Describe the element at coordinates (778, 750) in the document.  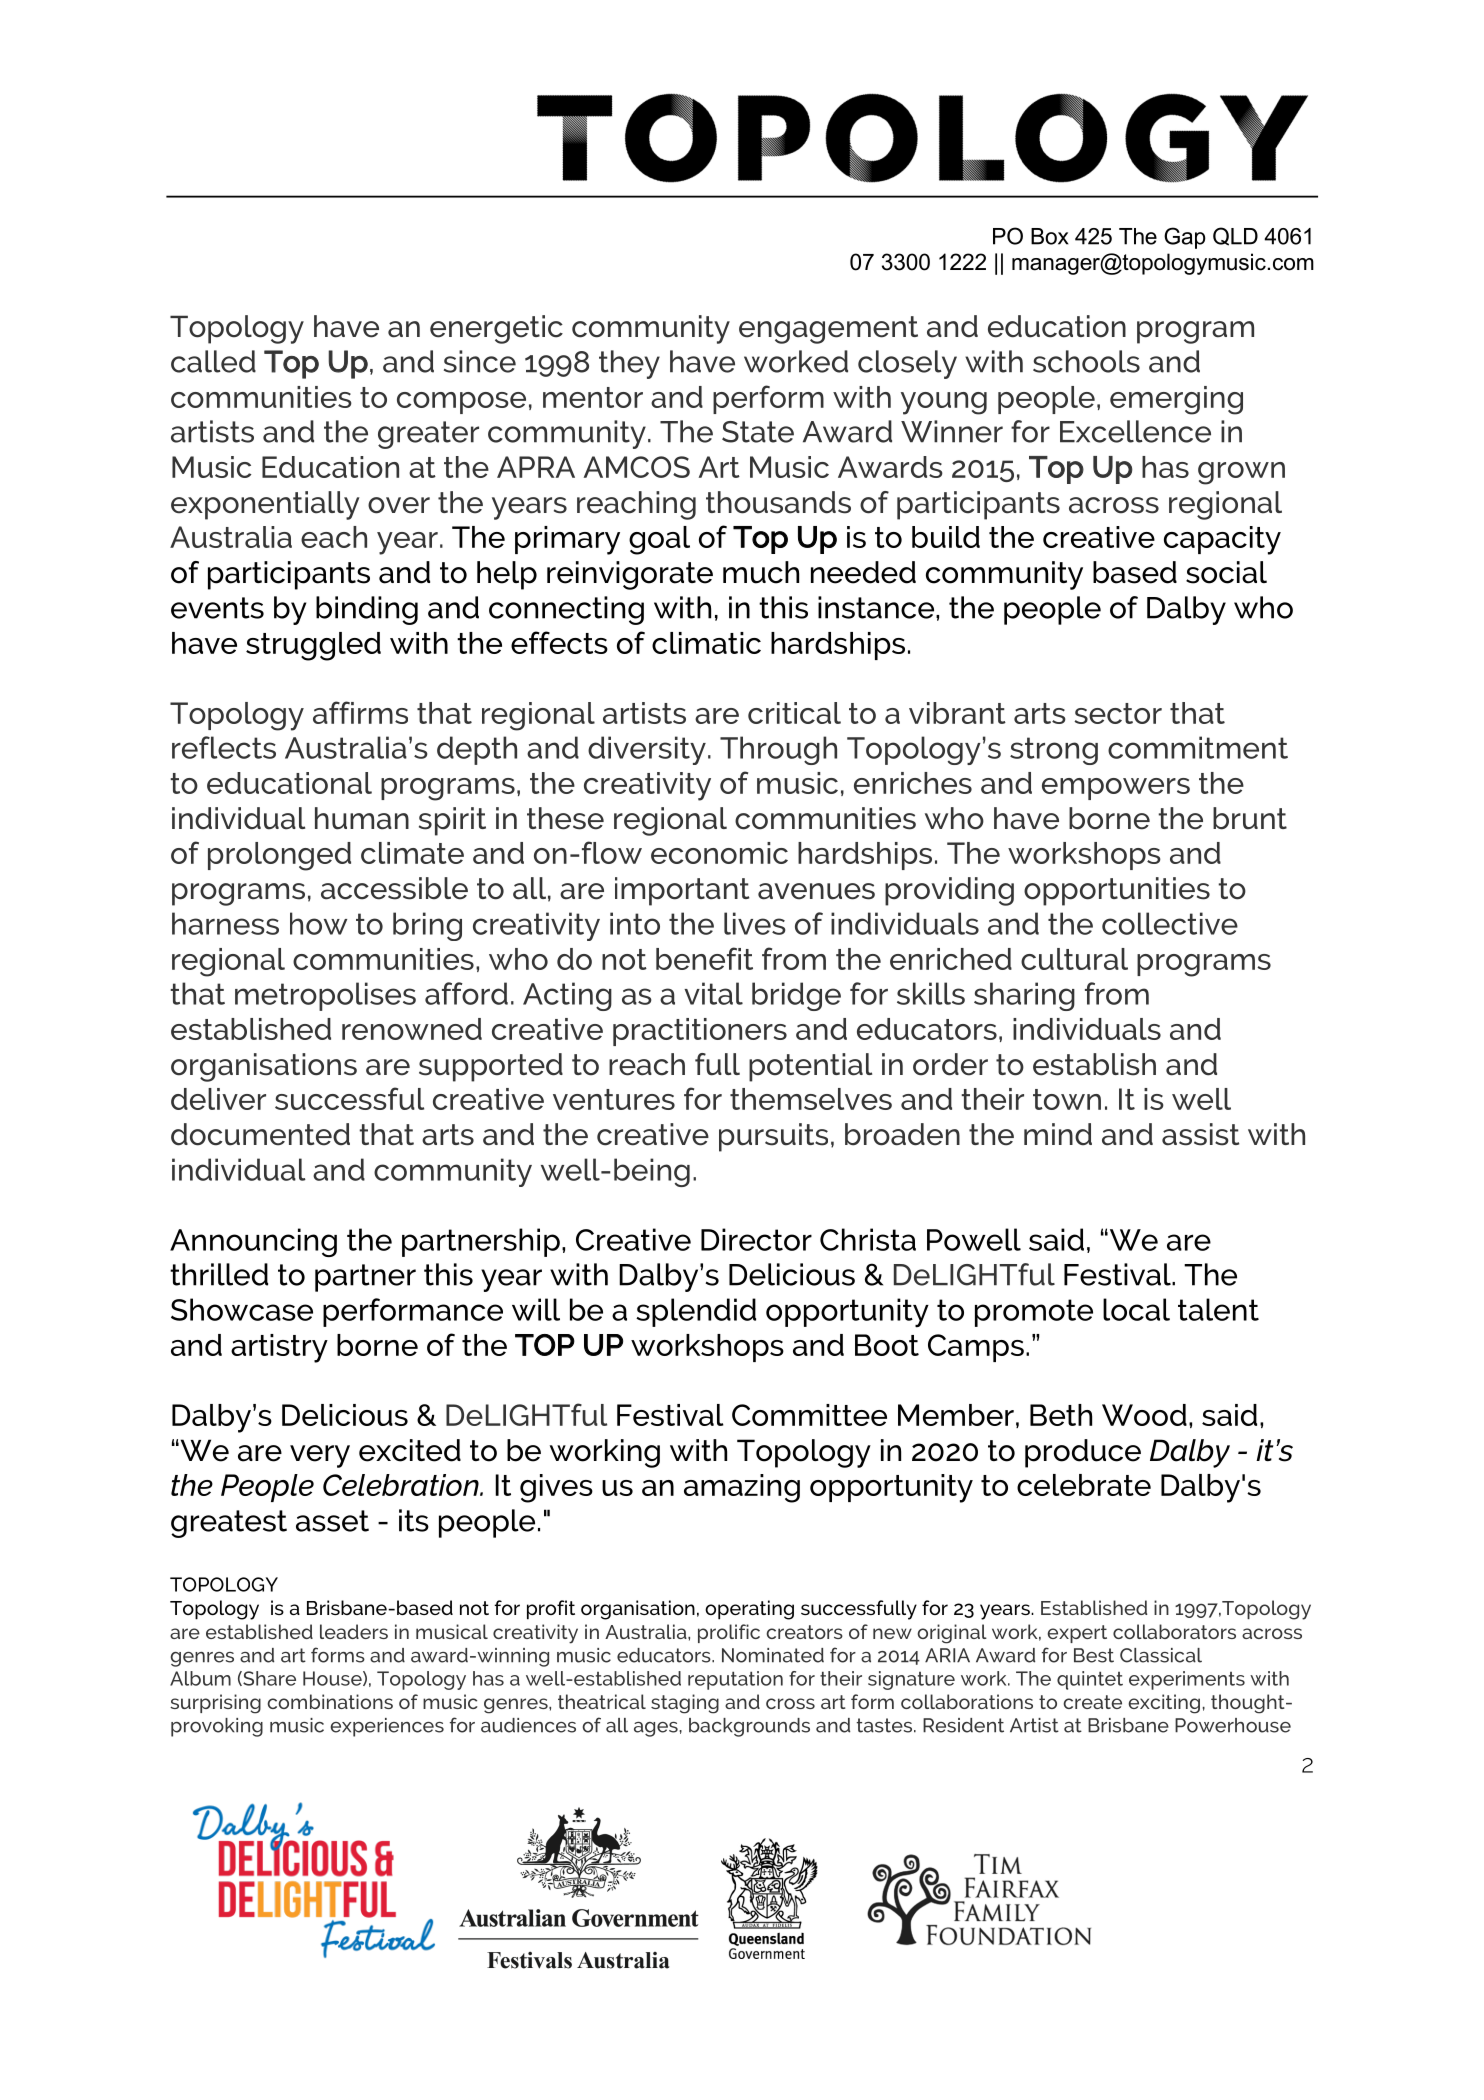
I see `Through` at that location.
